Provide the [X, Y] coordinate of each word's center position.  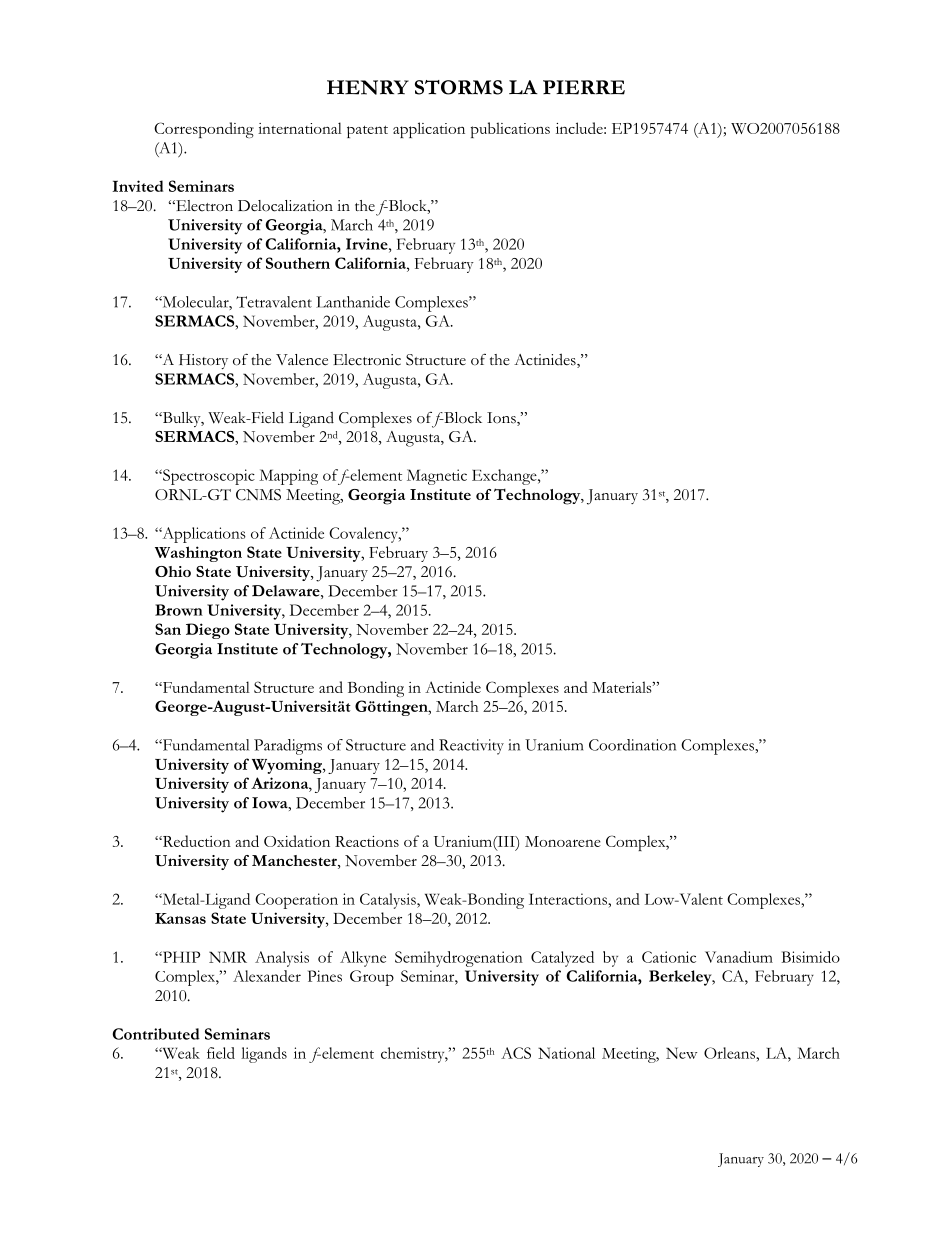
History [203, 361]
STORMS [459, 87]
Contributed [156, 1034]
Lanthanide [353, 302]
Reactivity [471, 747]
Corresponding [204, 130]
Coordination [632, 745]
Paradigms [288, 747]
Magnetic [437, 477]
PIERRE [584, 87]
